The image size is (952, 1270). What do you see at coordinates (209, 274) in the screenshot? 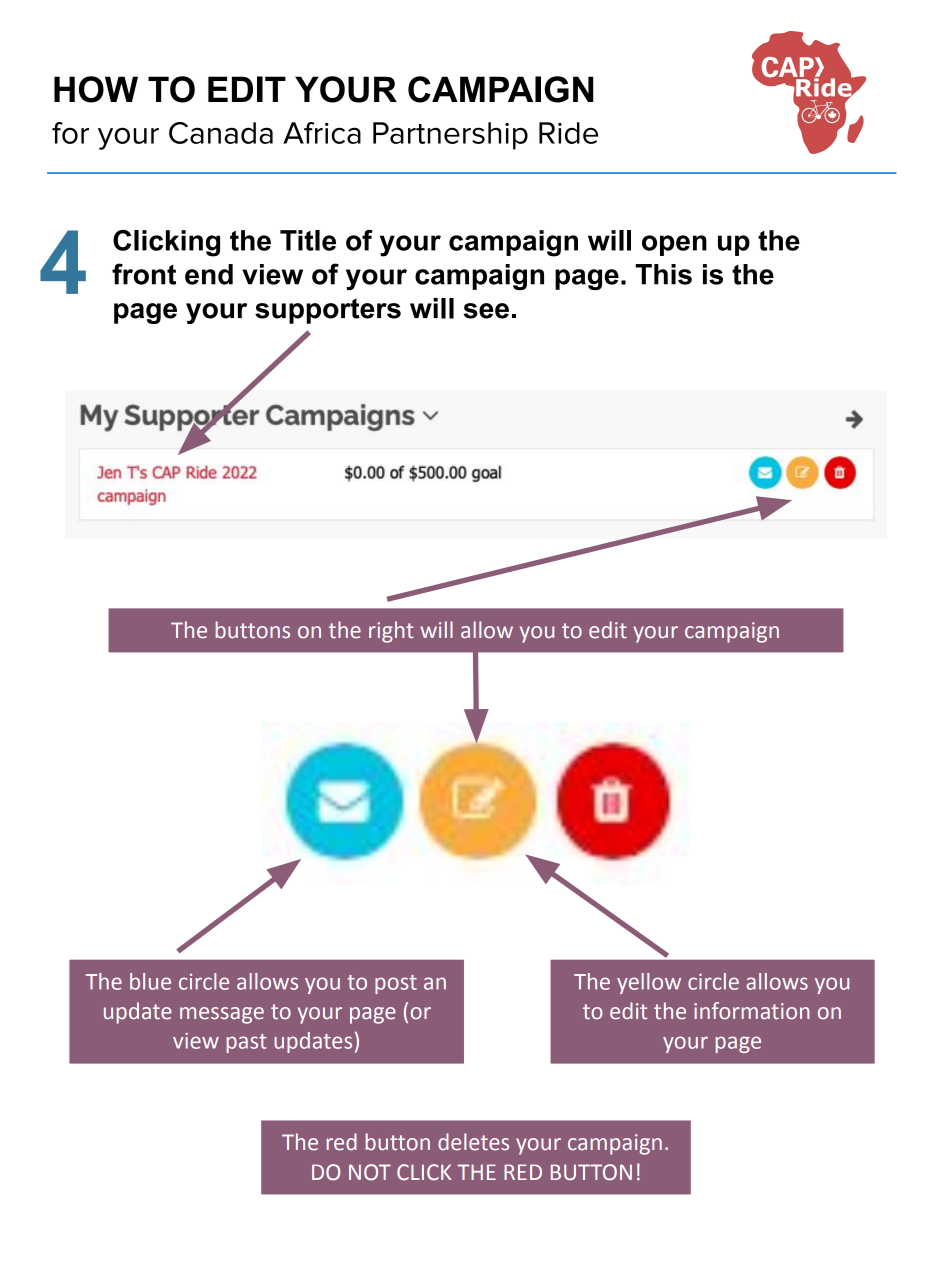
I see `end` at bounding box center [209, 274].
